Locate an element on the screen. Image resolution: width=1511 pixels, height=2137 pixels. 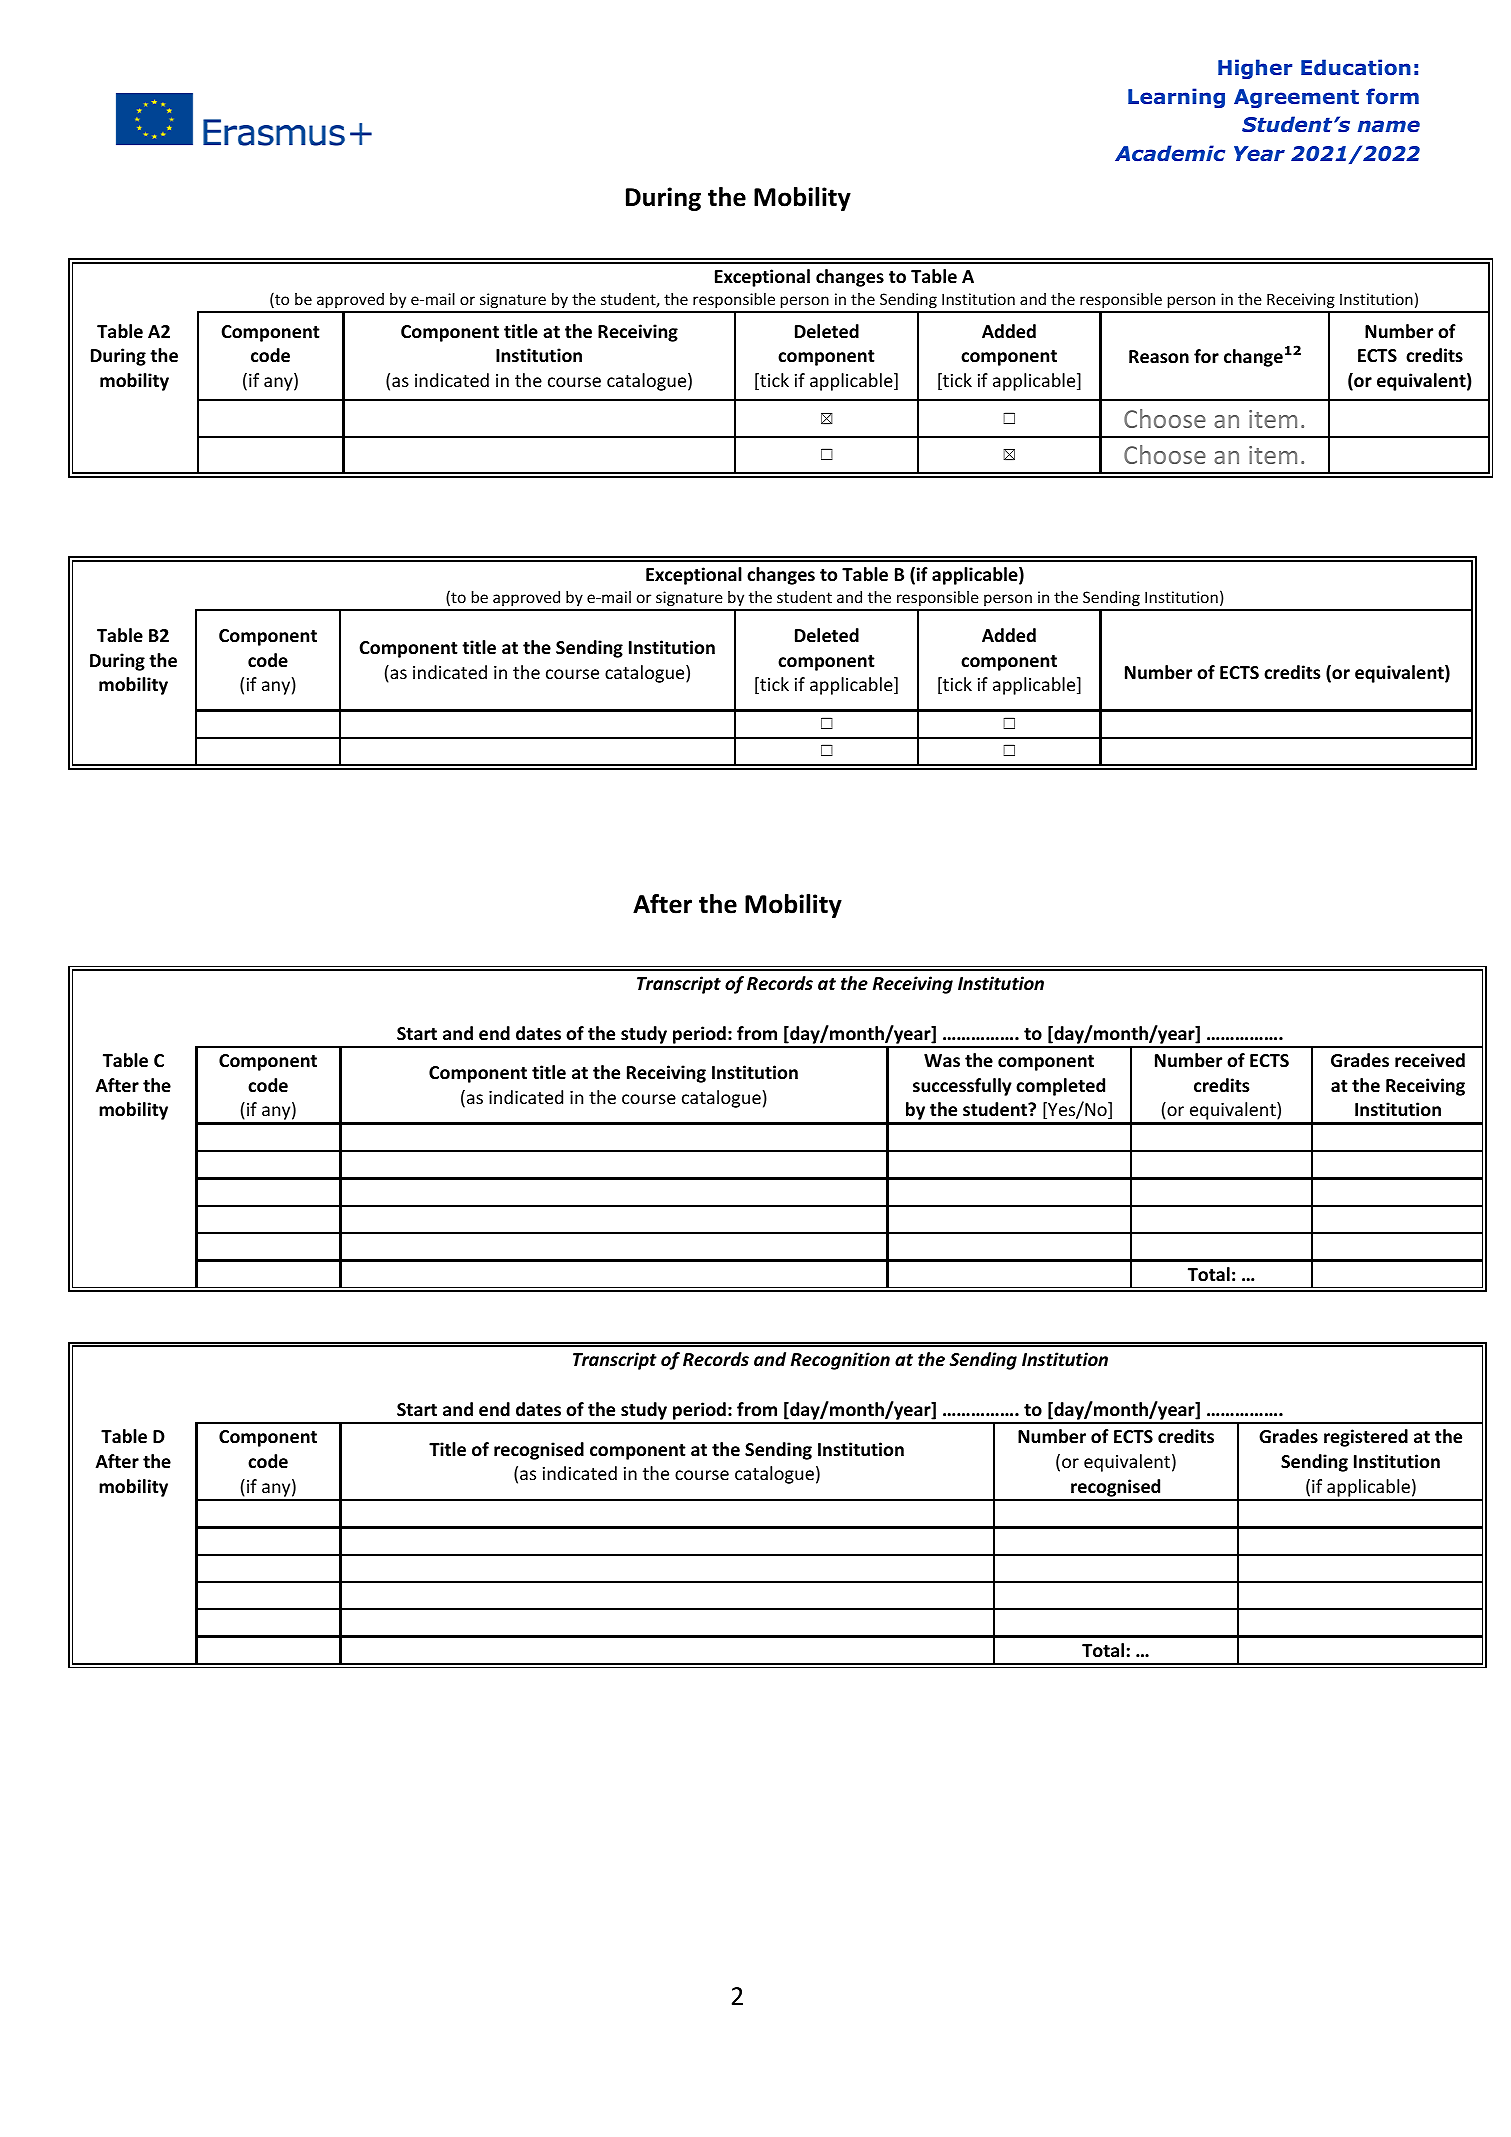
Academic is located at coordinates (1170, 153).
